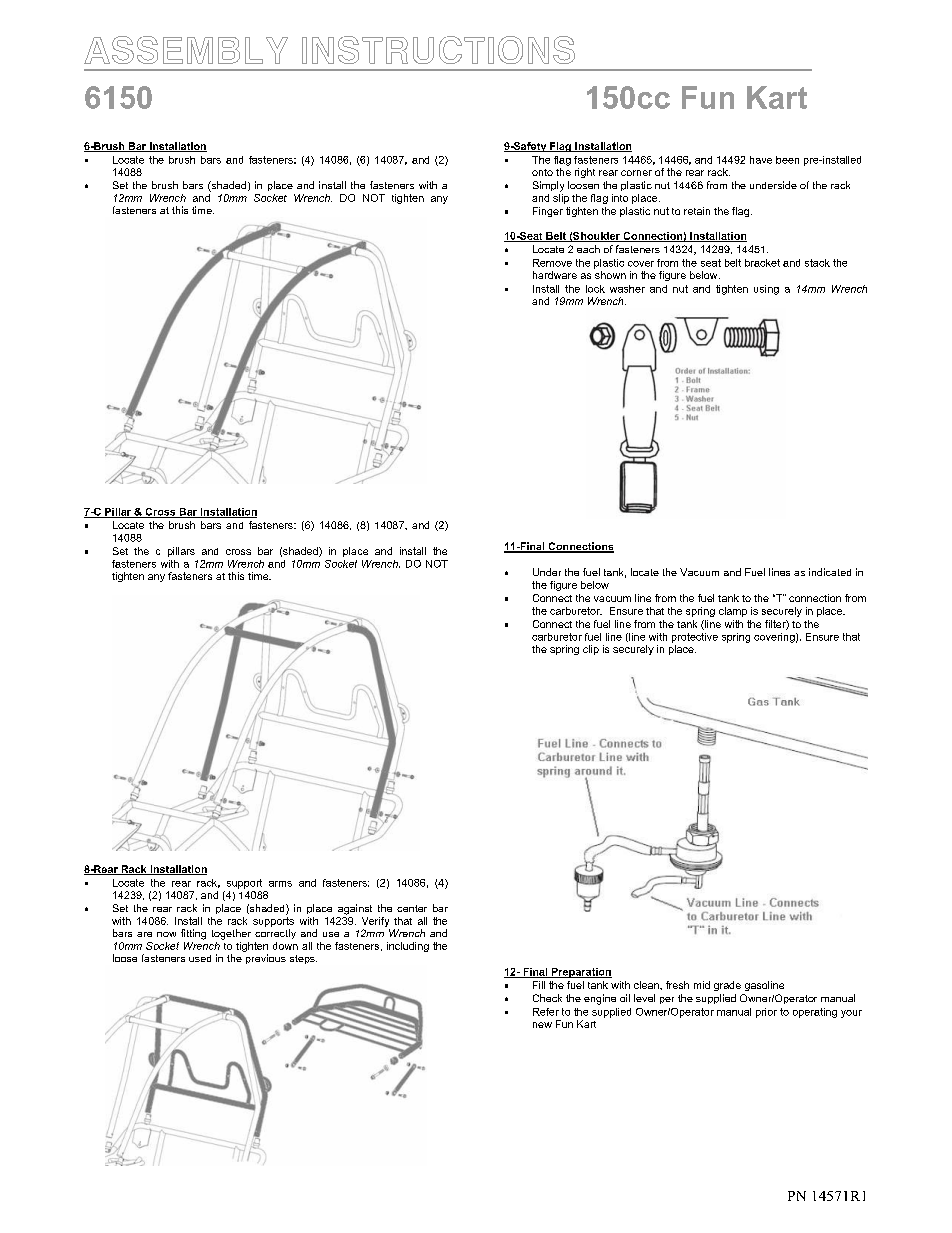 Image resolution: width=952 pixels, height=1233 pixels. I want to click on indicated, so click(830, 572).
